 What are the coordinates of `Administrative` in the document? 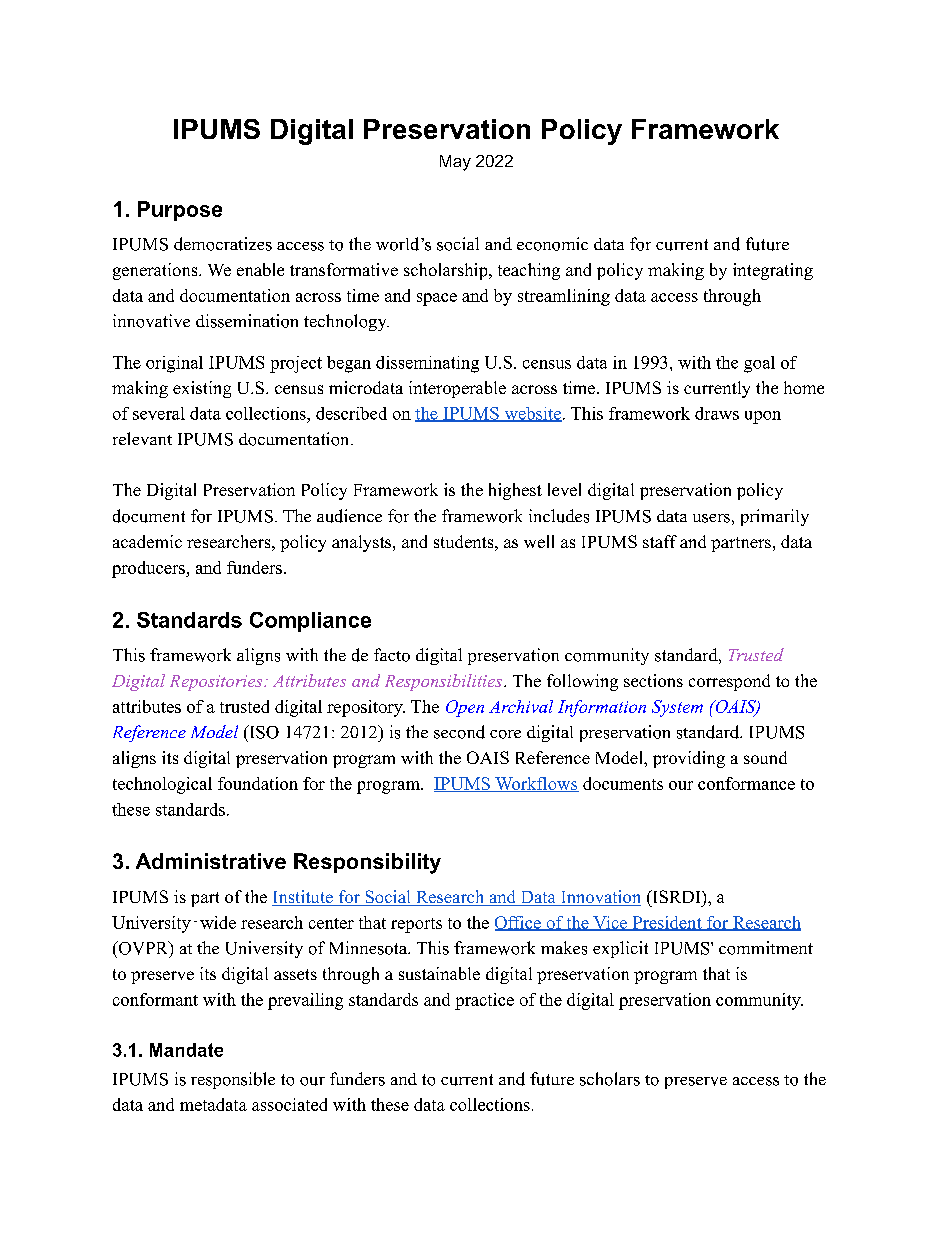 It's located at (211, 861).
